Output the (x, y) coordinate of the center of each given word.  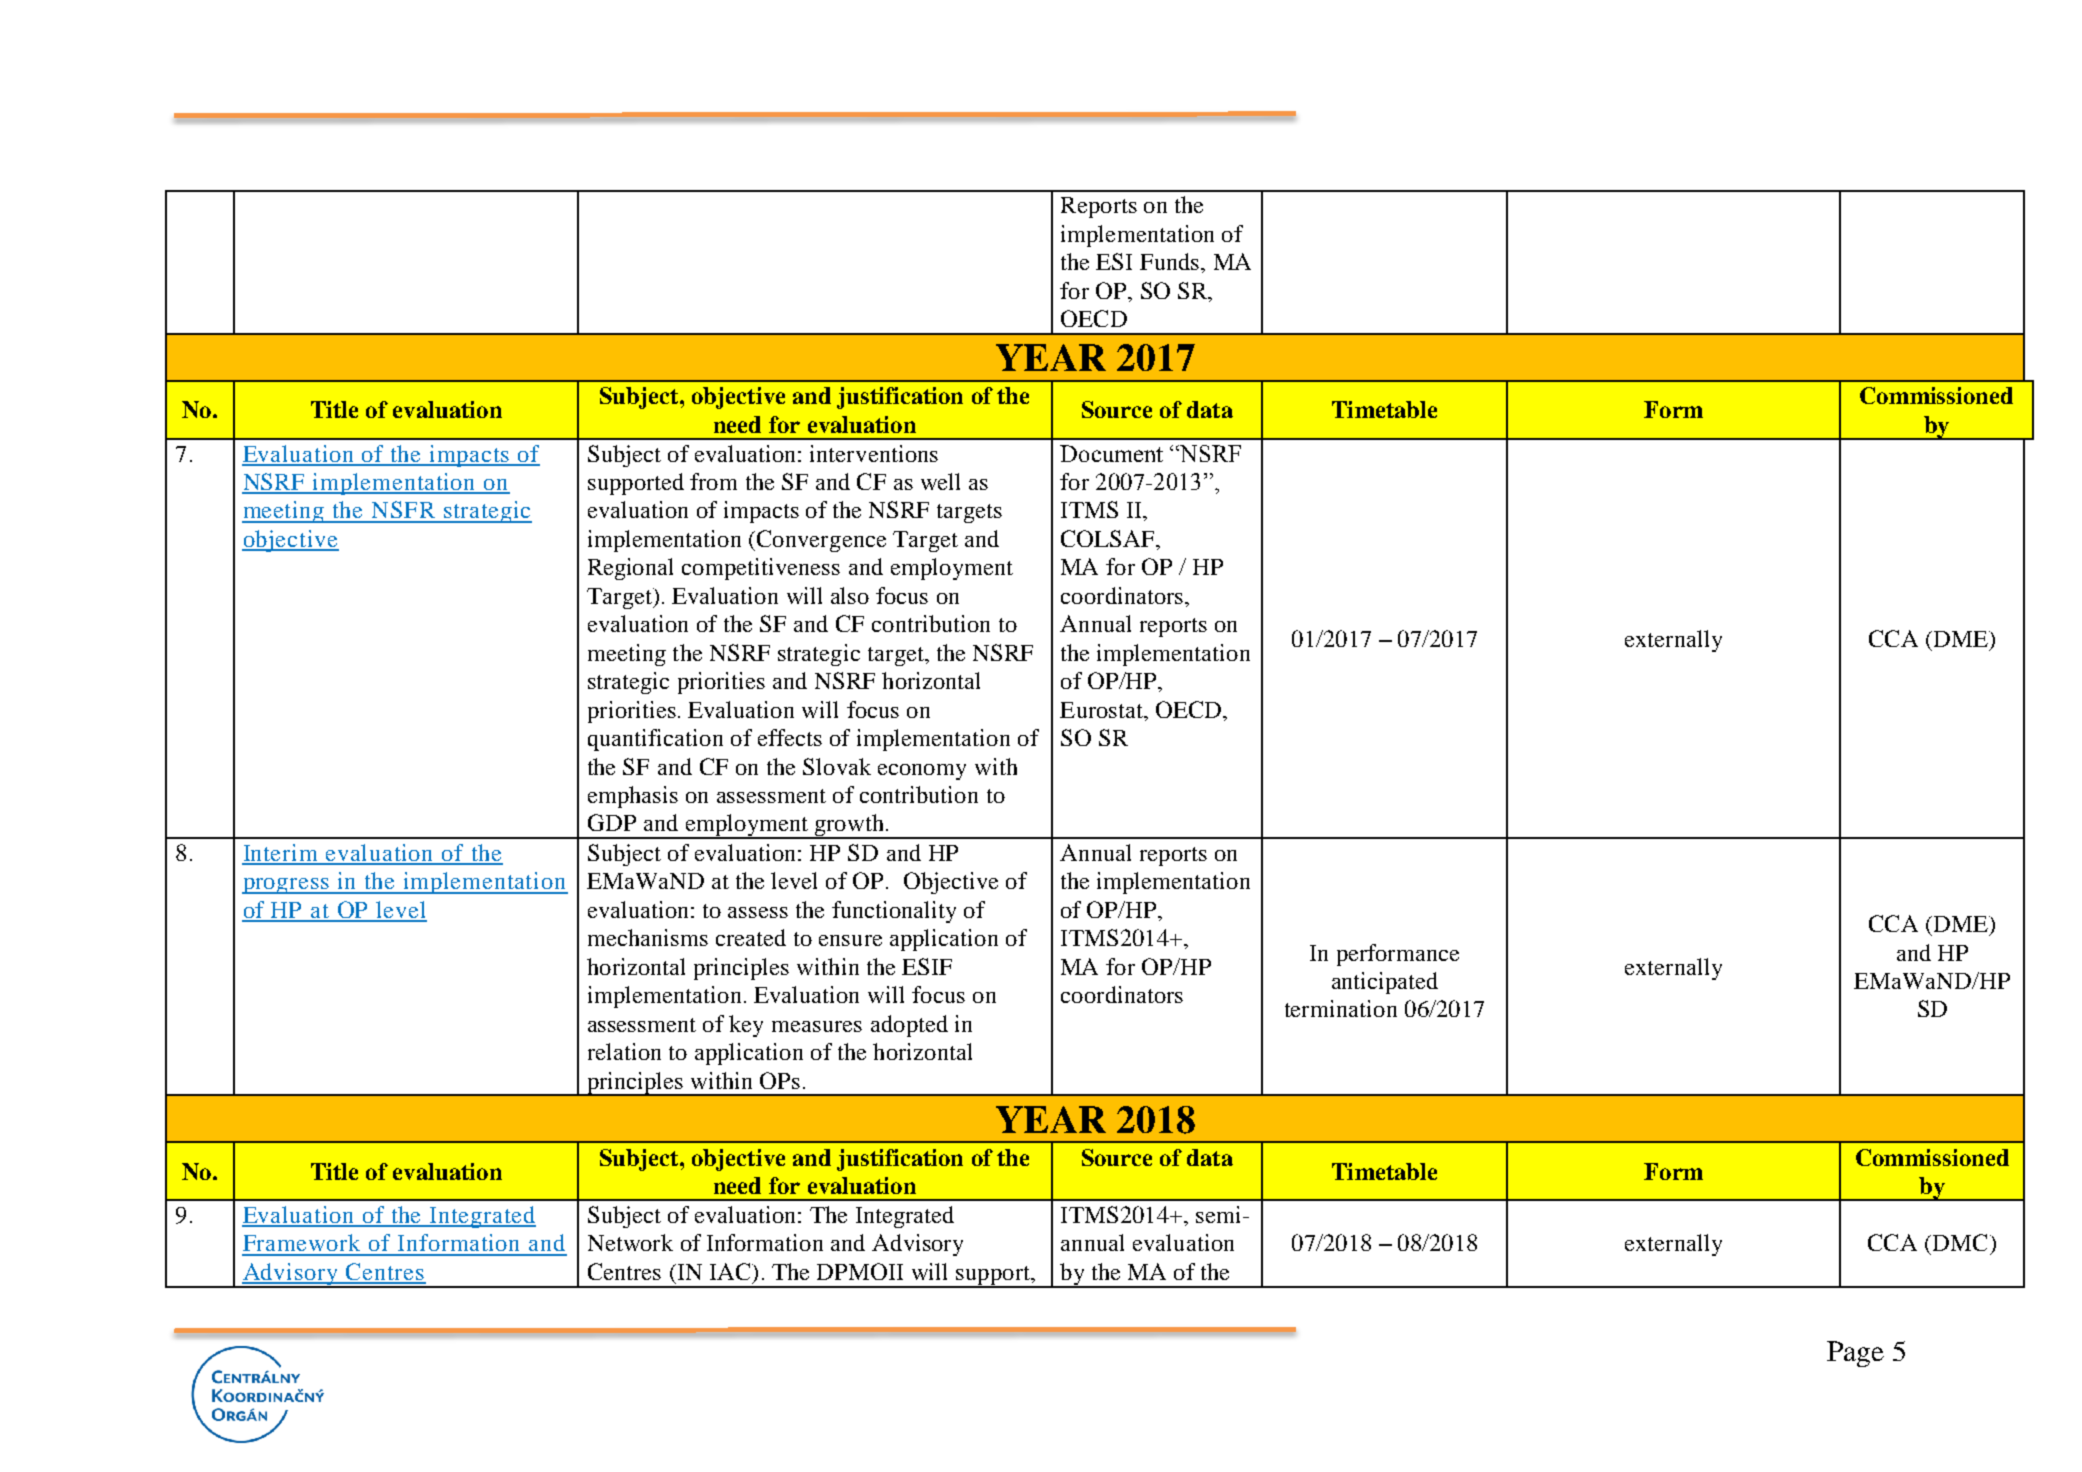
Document (1111, 453)
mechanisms (648, 937)
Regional (630, 569)
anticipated (1385, 983)
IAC (731, 1271)
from (713, 481)
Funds (1171, 261)
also (850, 595)
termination (1341, 1008)
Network (630, 1242)
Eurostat (1102, 710)
